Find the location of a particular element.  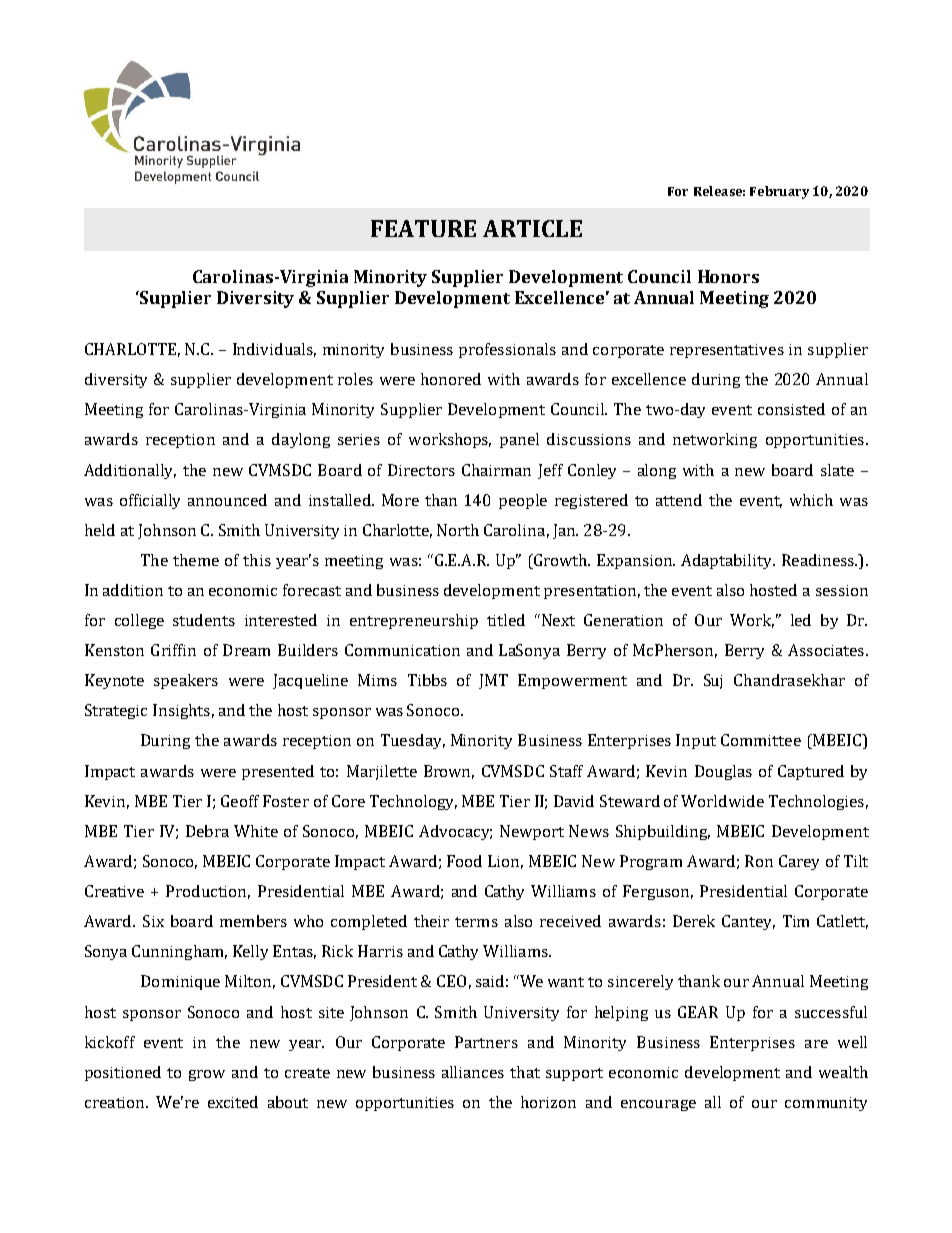

February is located at coordinates (779, 192).
